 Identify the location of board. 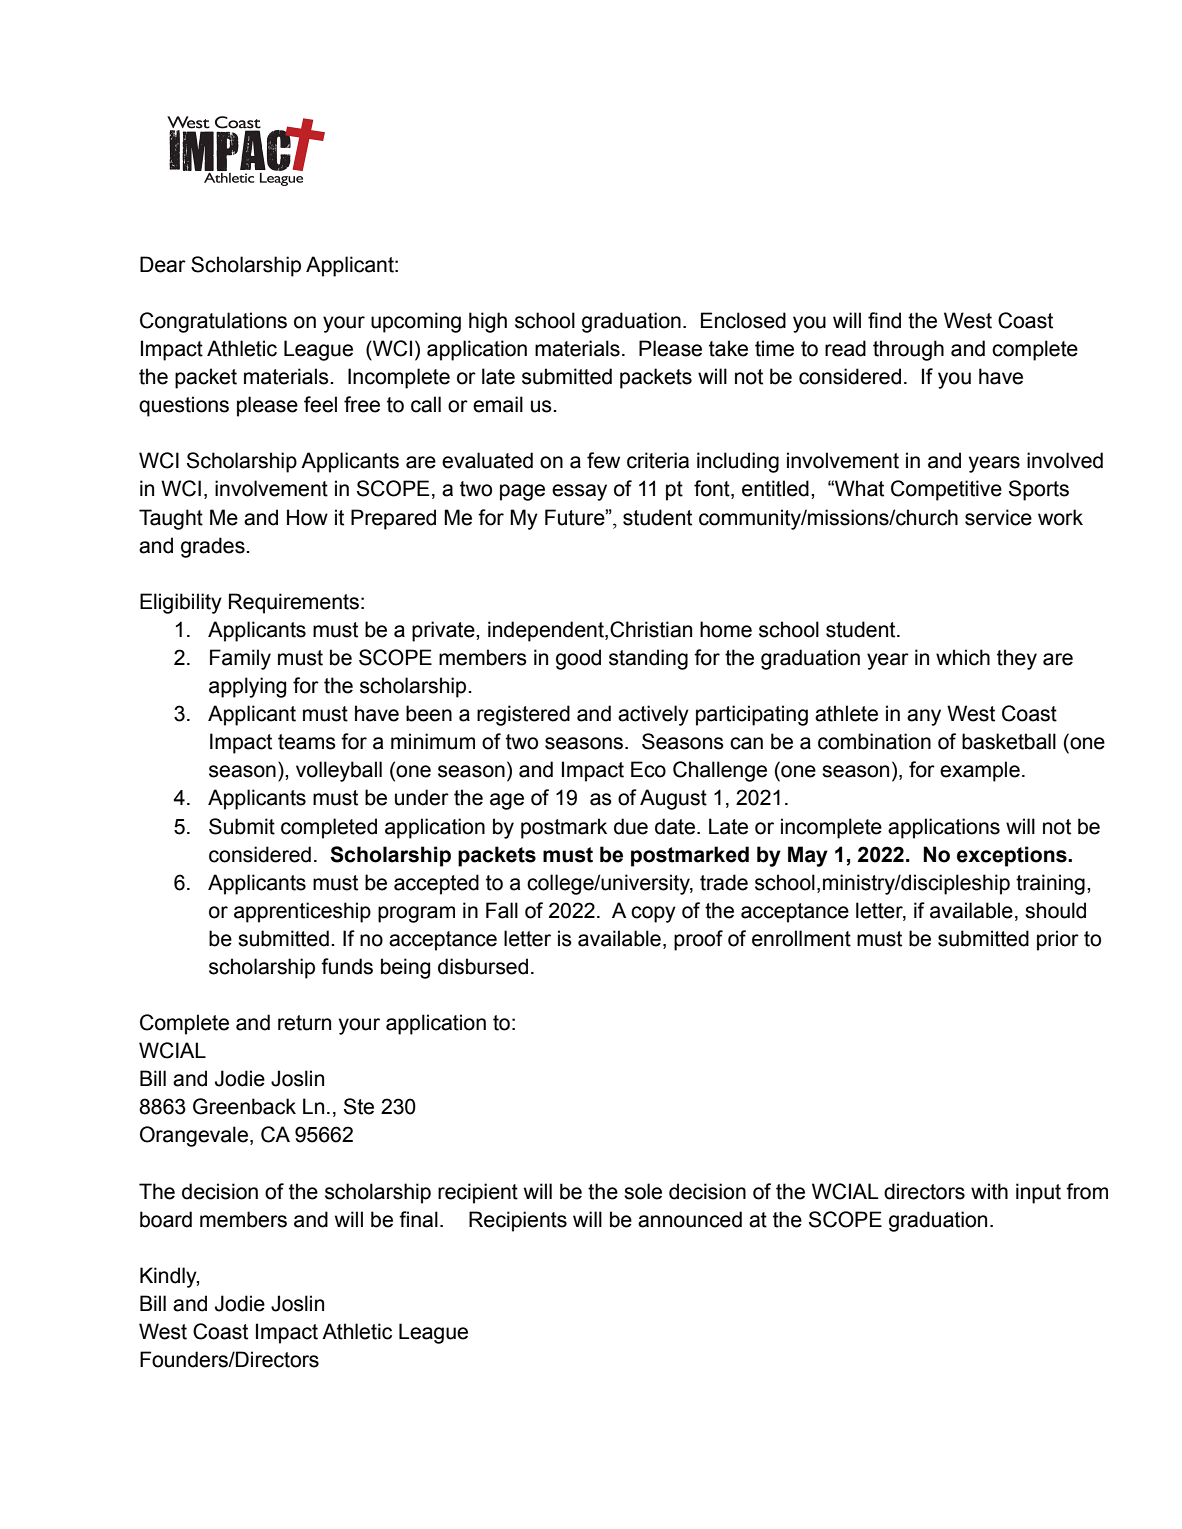
(166, 1219).
